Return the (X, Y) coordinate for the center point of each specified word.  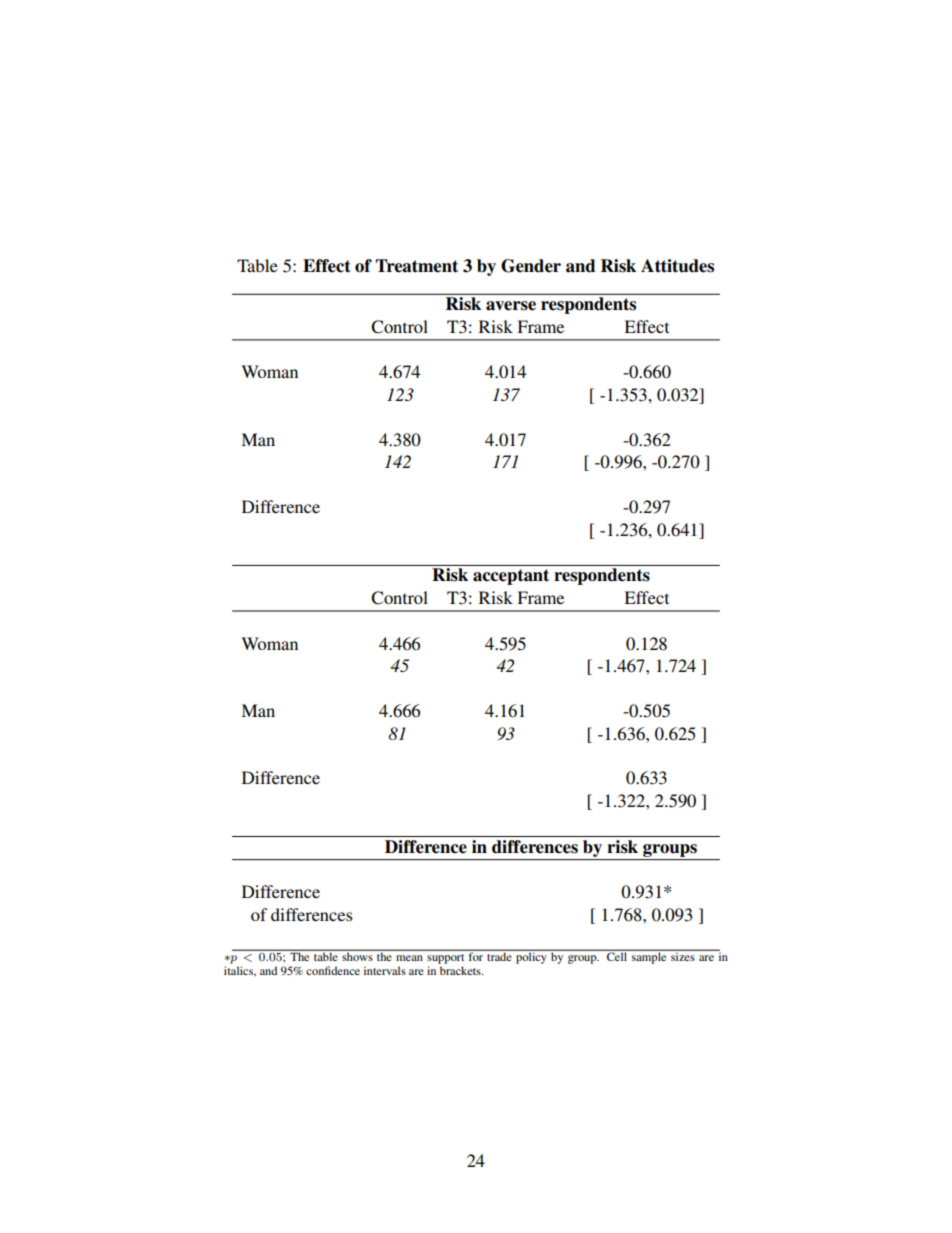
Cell (617, 955)
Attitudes (677, 266)
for (476, 955)
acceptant (511, 577)
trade (499, 955)
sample (649, 957)
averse (511, 306)
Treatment (416, 266)
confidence (333, 970)
